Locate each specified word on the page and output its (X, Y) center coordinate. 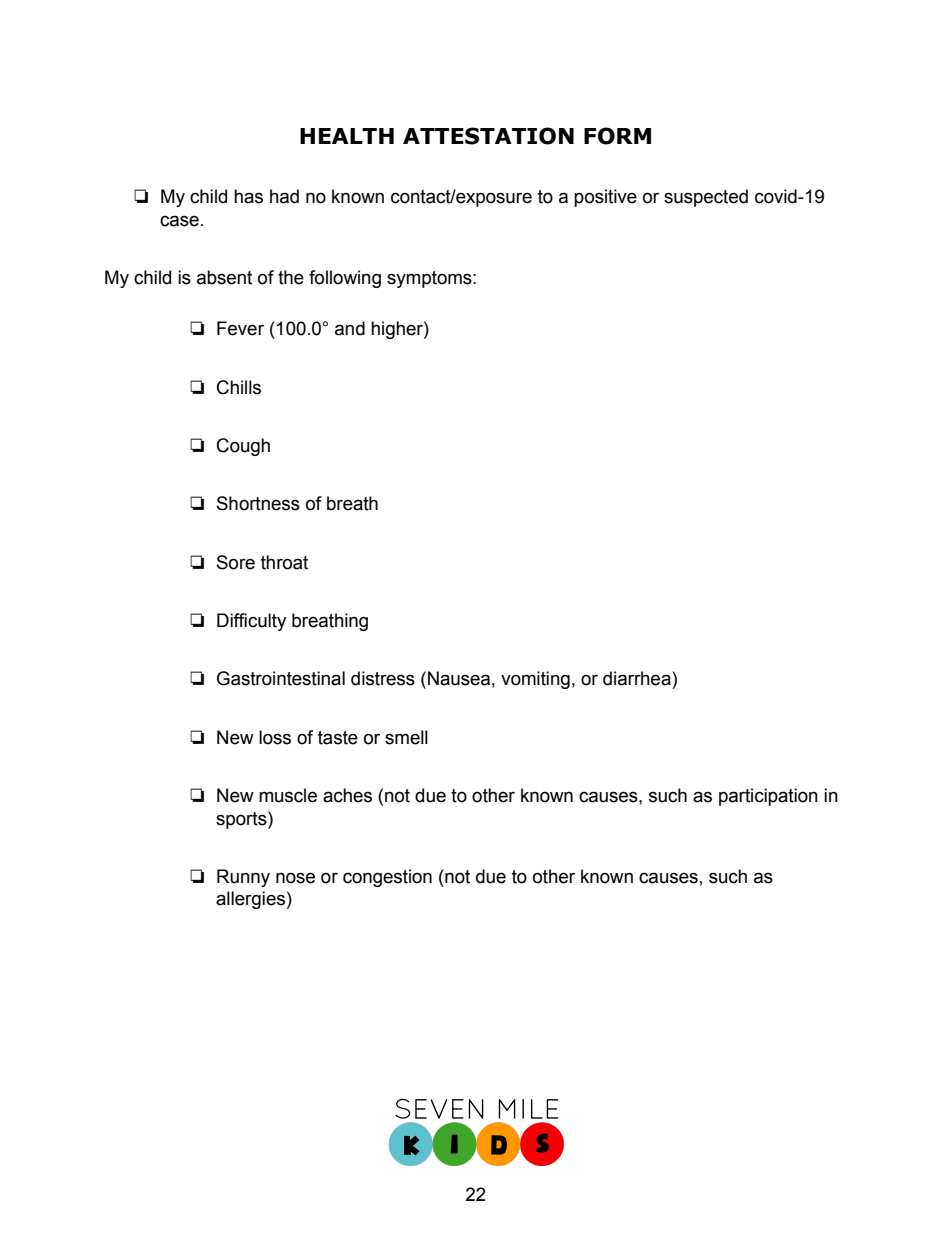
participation (768, 797)
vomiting (535, 680)
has (248, 196)
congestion (387, 878)
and (350, 328)
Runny (243, 878)
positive (605, 198)
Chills (239, 387)
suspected (706, 198)
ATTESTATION (488, 136)
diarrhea (638, 678)
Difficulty (251, 622)
